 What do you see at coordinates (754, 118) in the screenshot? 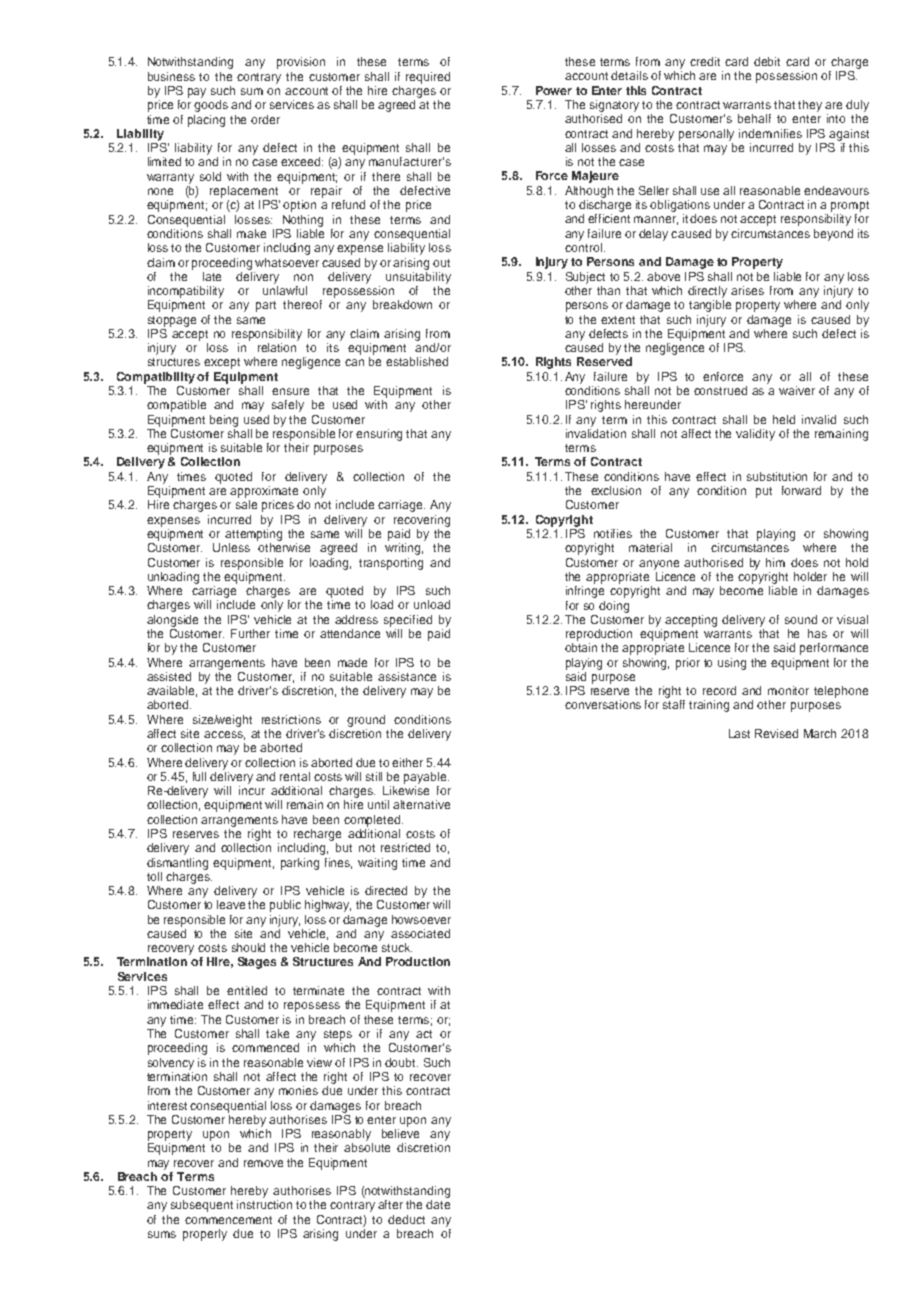
I see `behalf` at bounding box center [754, 118].
